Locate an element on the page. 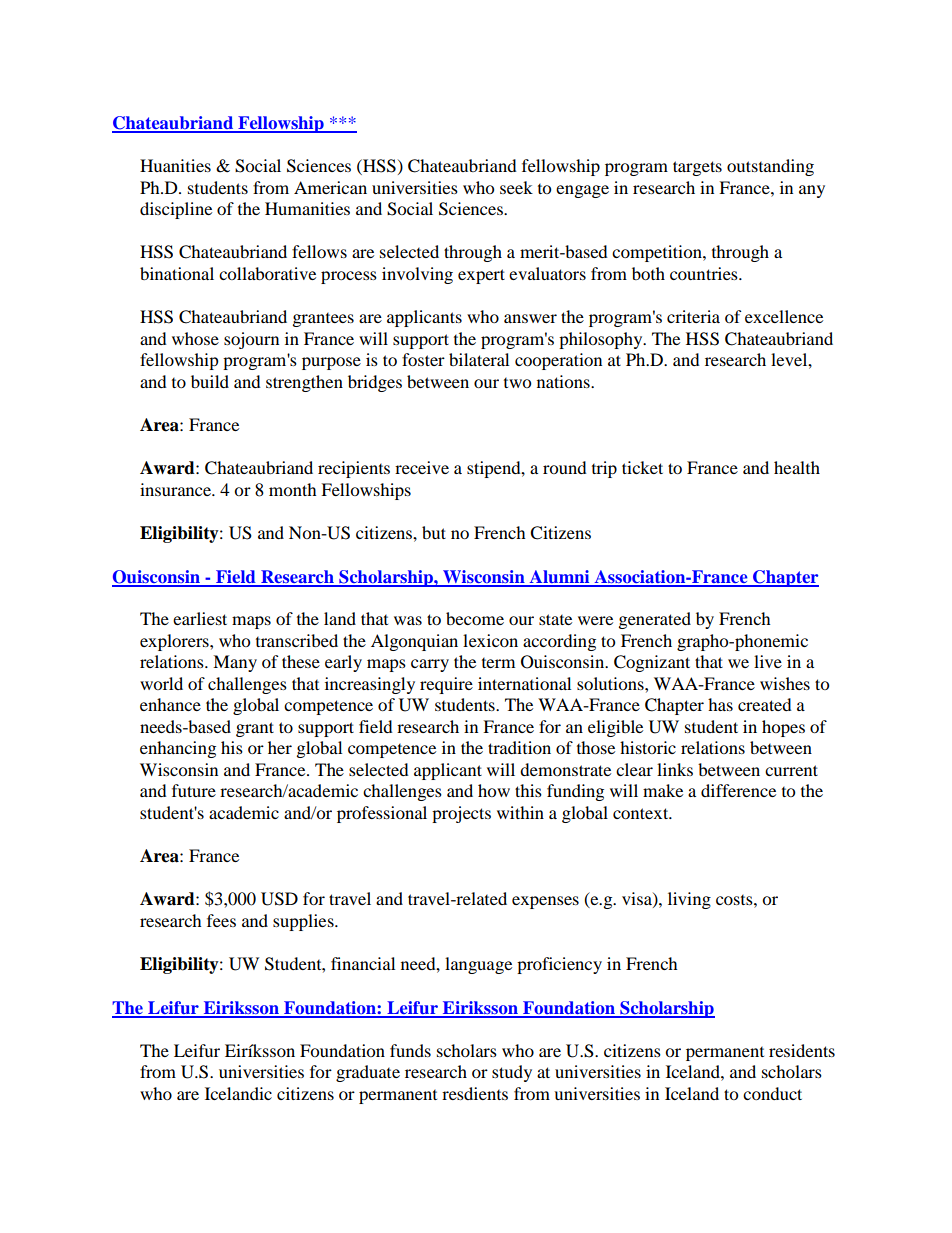  live is located at coordinates (768, 661).
